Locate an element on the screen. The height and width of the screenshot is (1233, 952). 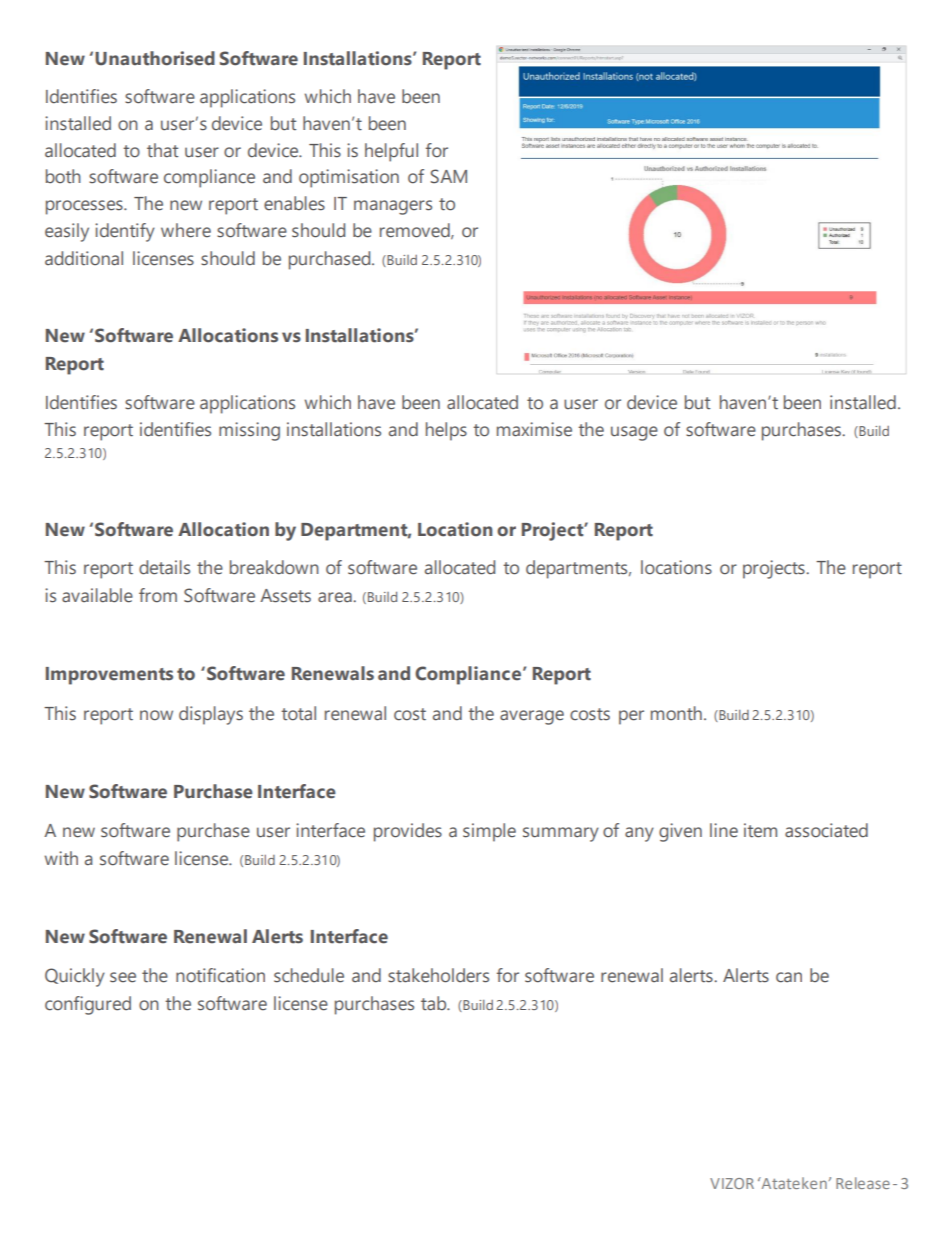
line is located at coordinates (724, 830).
